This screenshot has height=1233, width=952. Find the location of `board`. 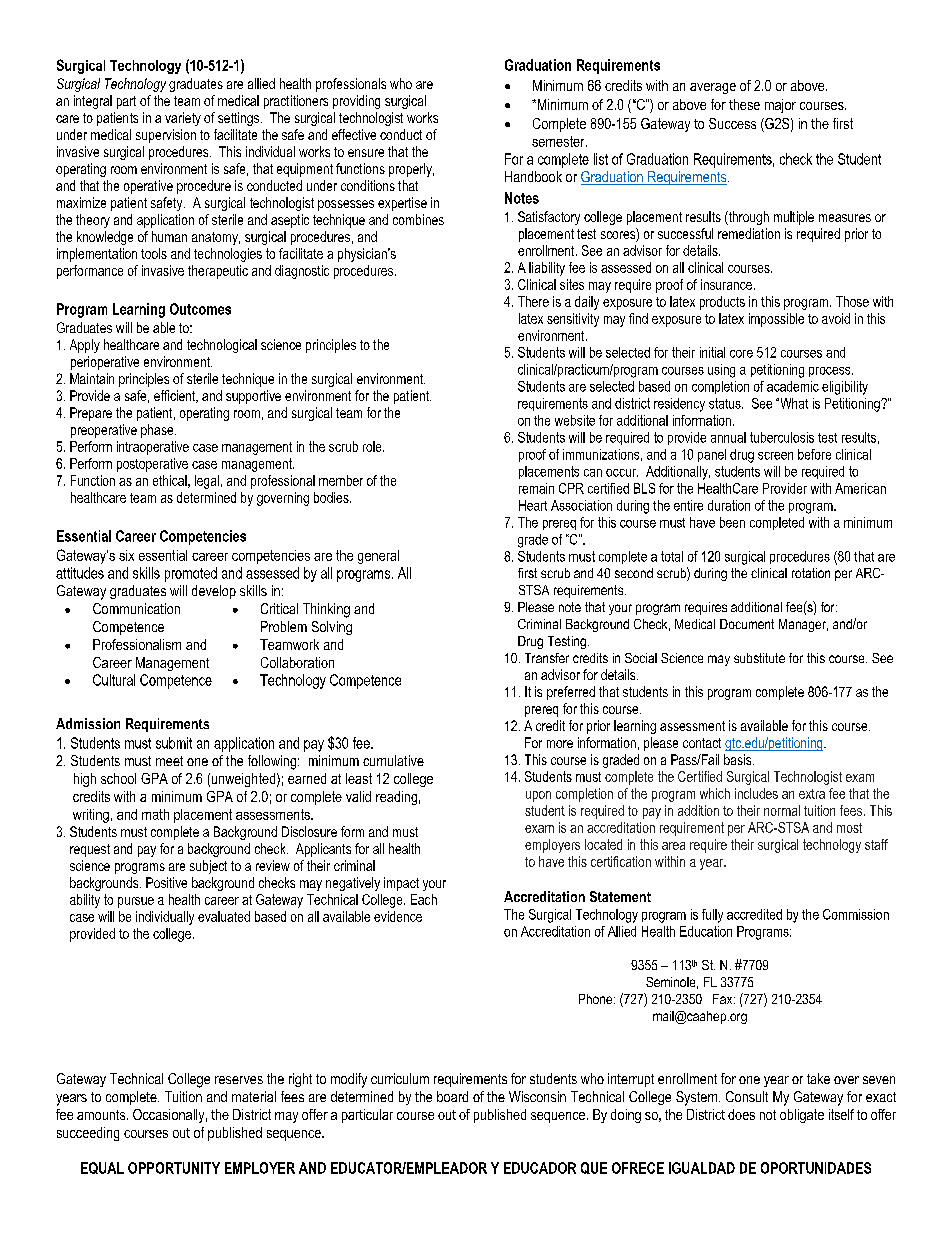

board is located at coordinates (452, 1096).
